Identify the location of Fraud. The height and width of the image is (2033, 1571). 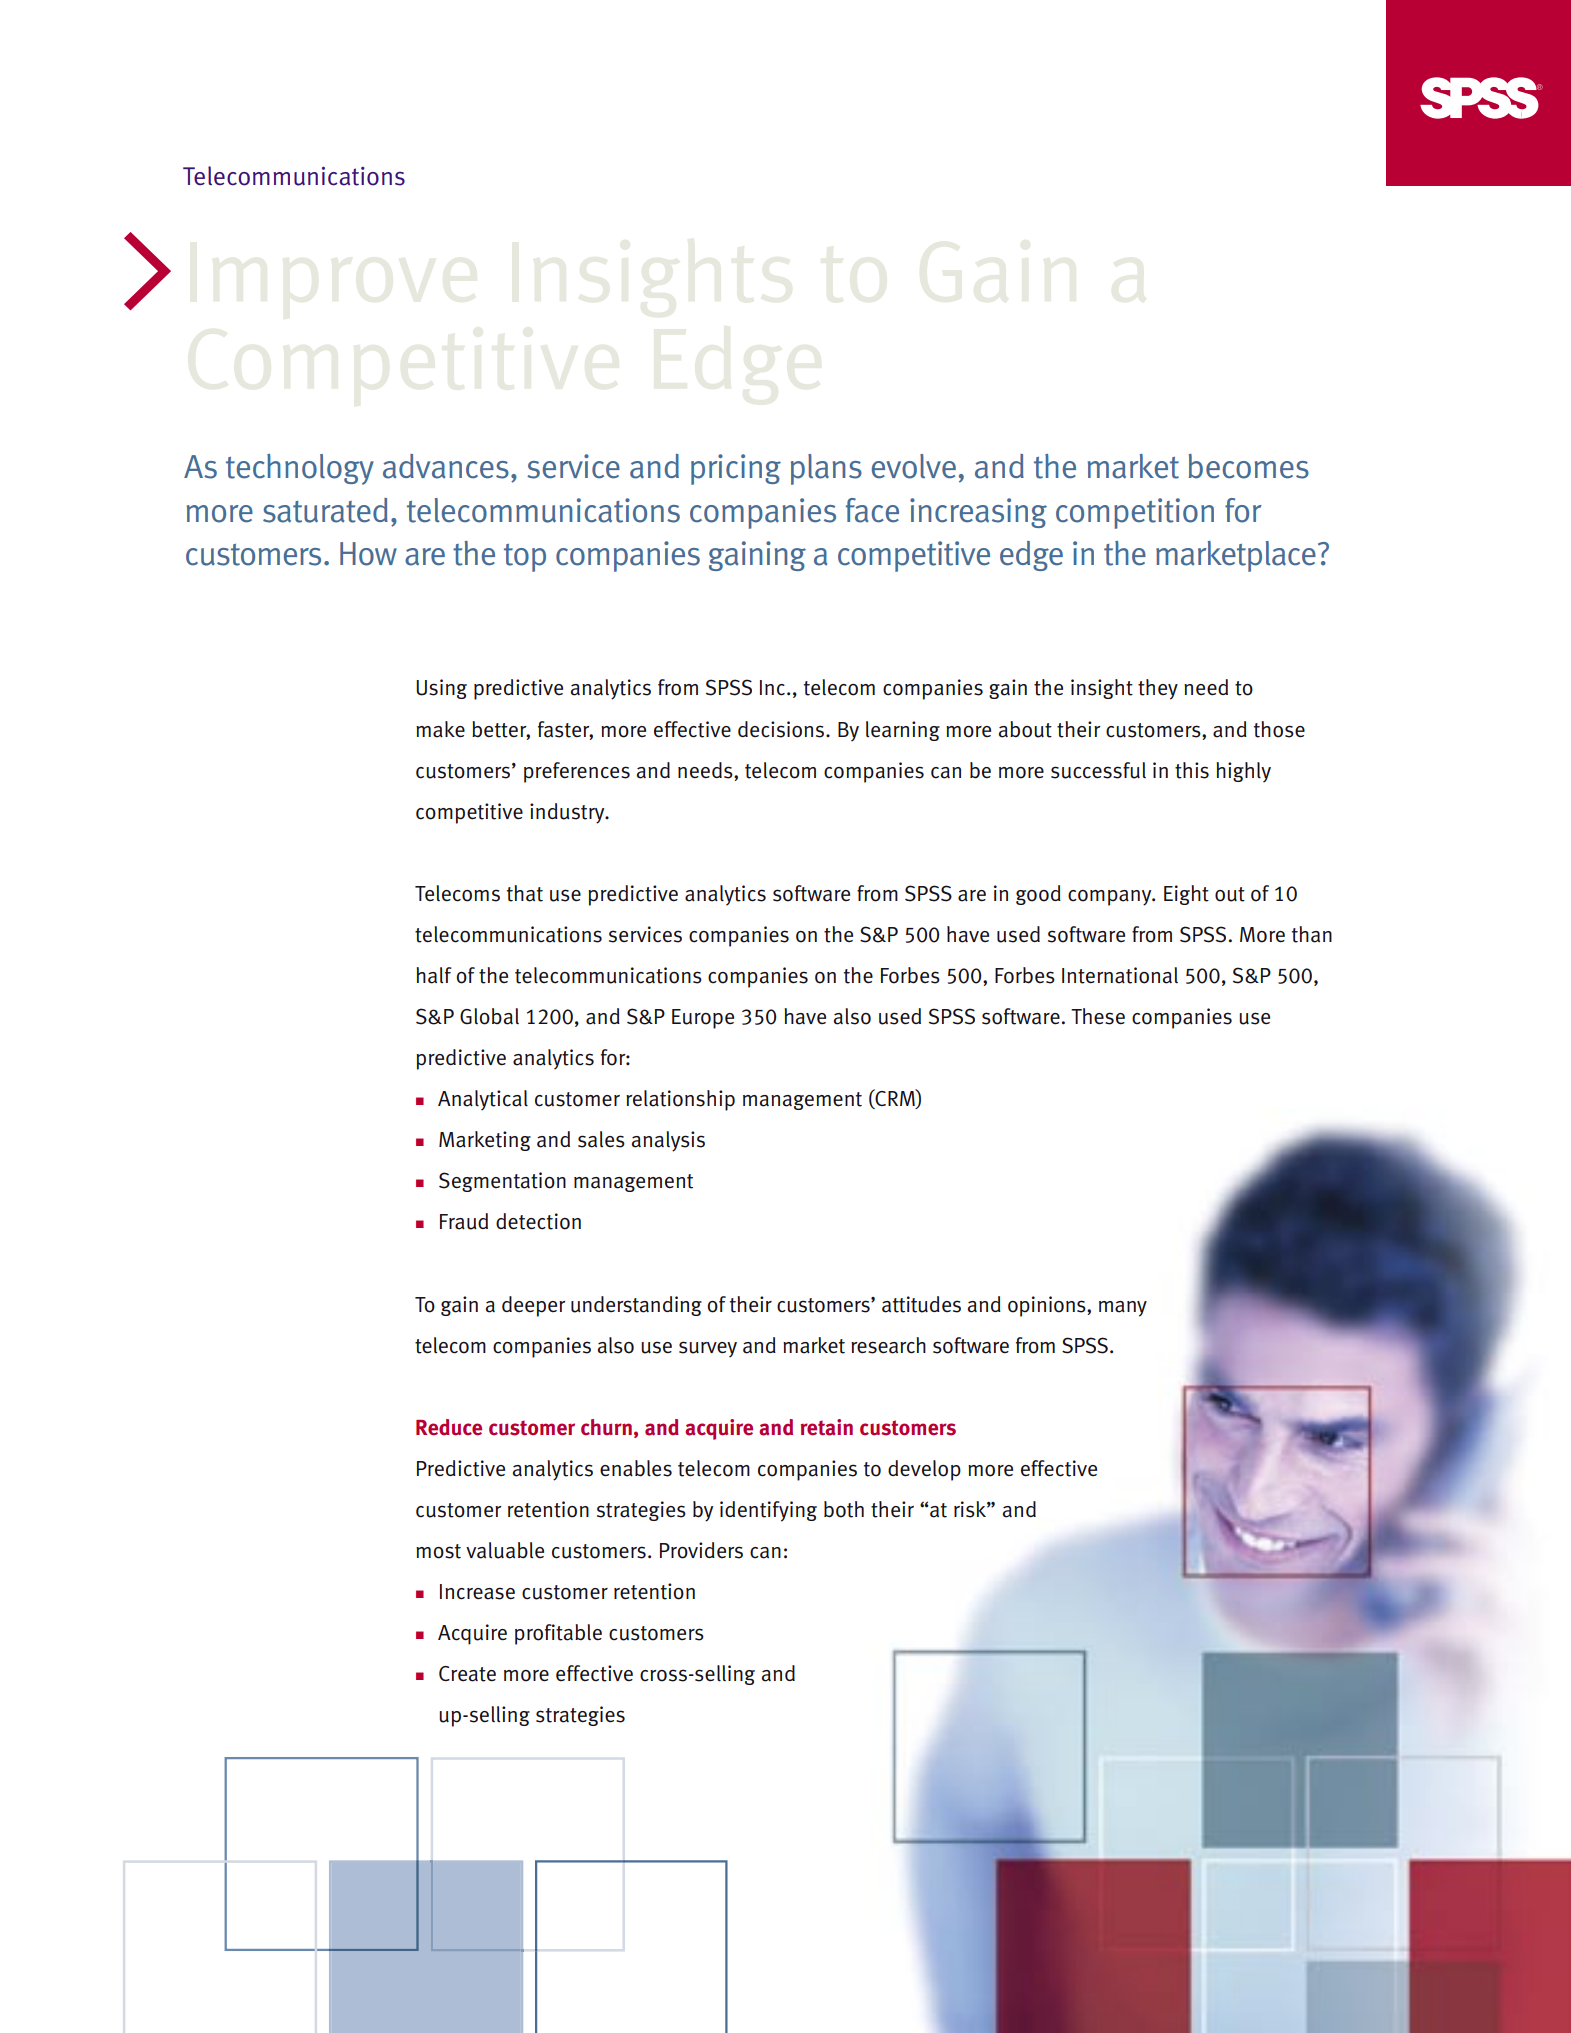
(464, 1221).
